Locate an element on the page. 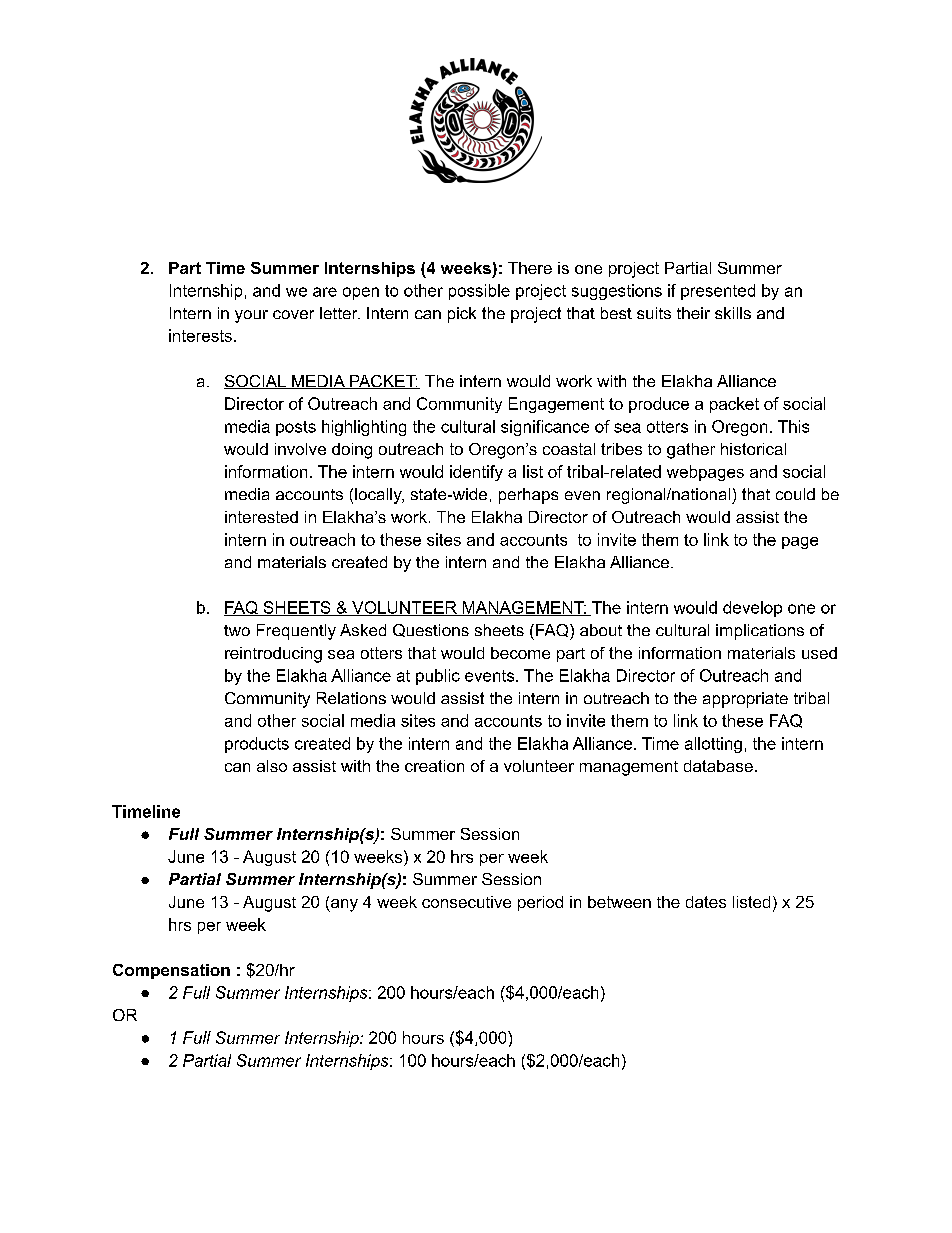 The width and height of the page is (952, 1233). Compensation is located at coordinates (171, 971).
